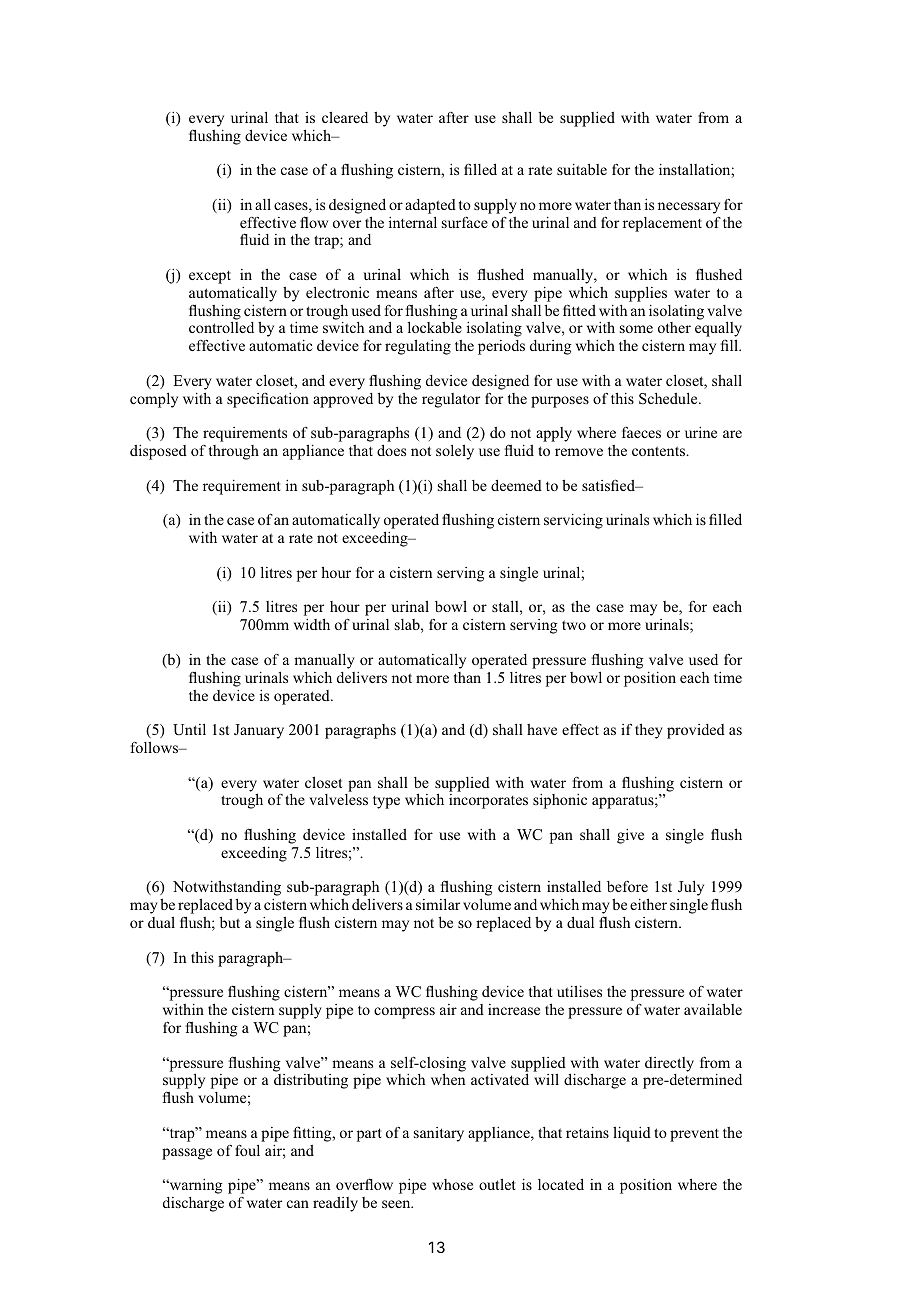 The height and width of the document is (1308, 924). I want to click on whose, so click(452, 1184).
